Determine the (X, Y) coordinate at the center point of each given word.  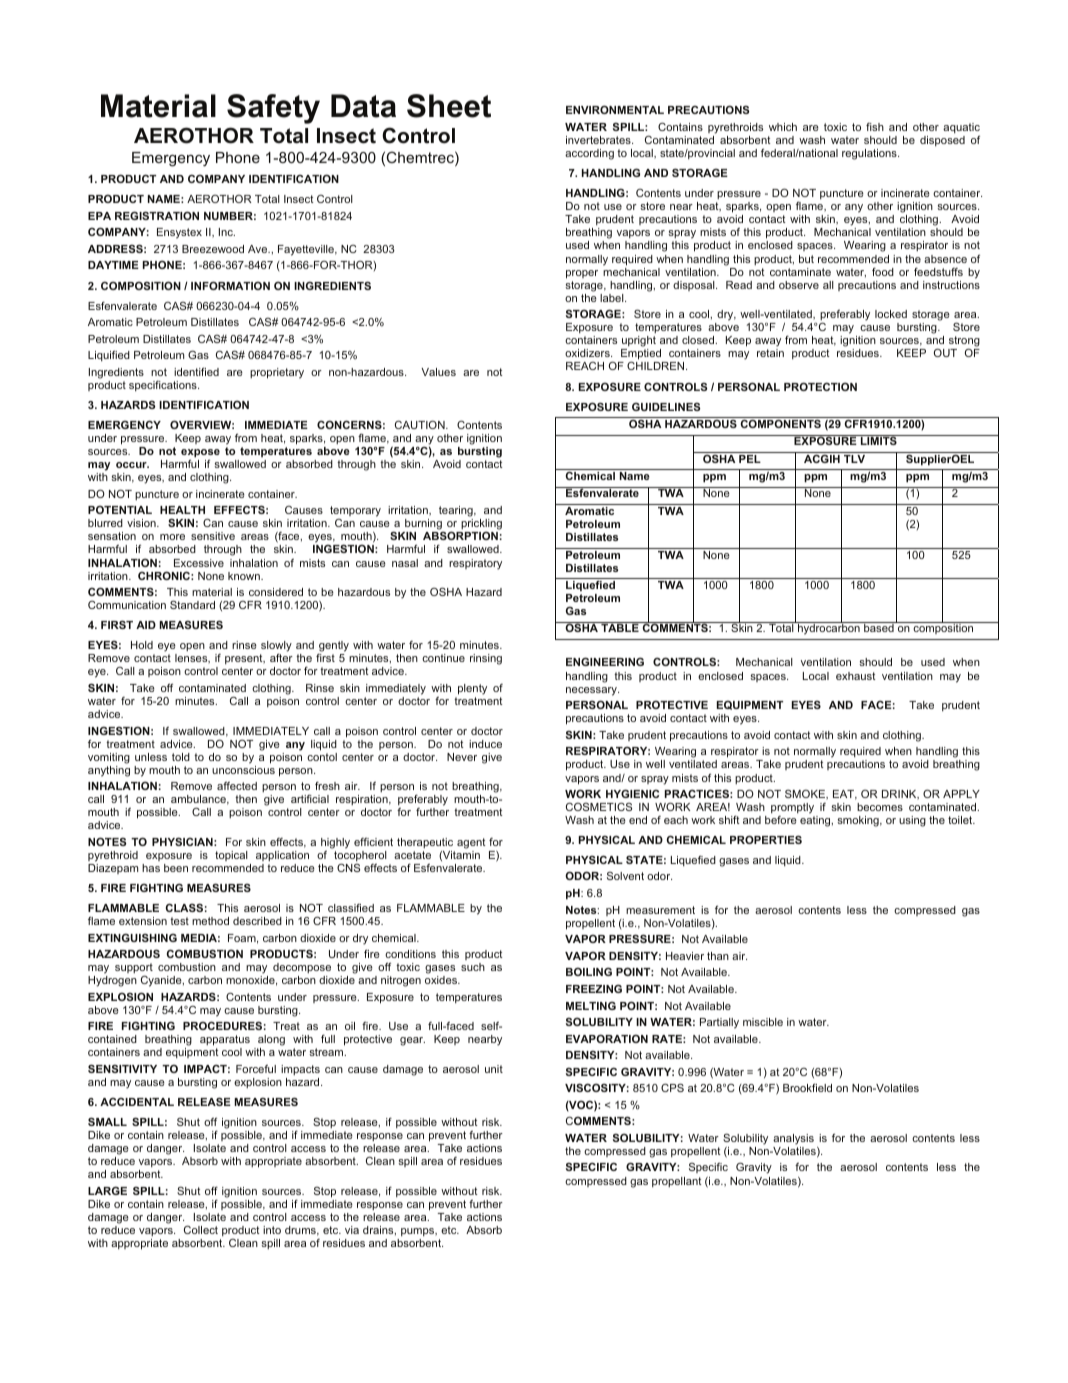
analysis (793, 1139)
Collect (201, 1229)
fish (875, 127)
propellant (677, 1182)
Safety (273, 109)
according (589, 154)
